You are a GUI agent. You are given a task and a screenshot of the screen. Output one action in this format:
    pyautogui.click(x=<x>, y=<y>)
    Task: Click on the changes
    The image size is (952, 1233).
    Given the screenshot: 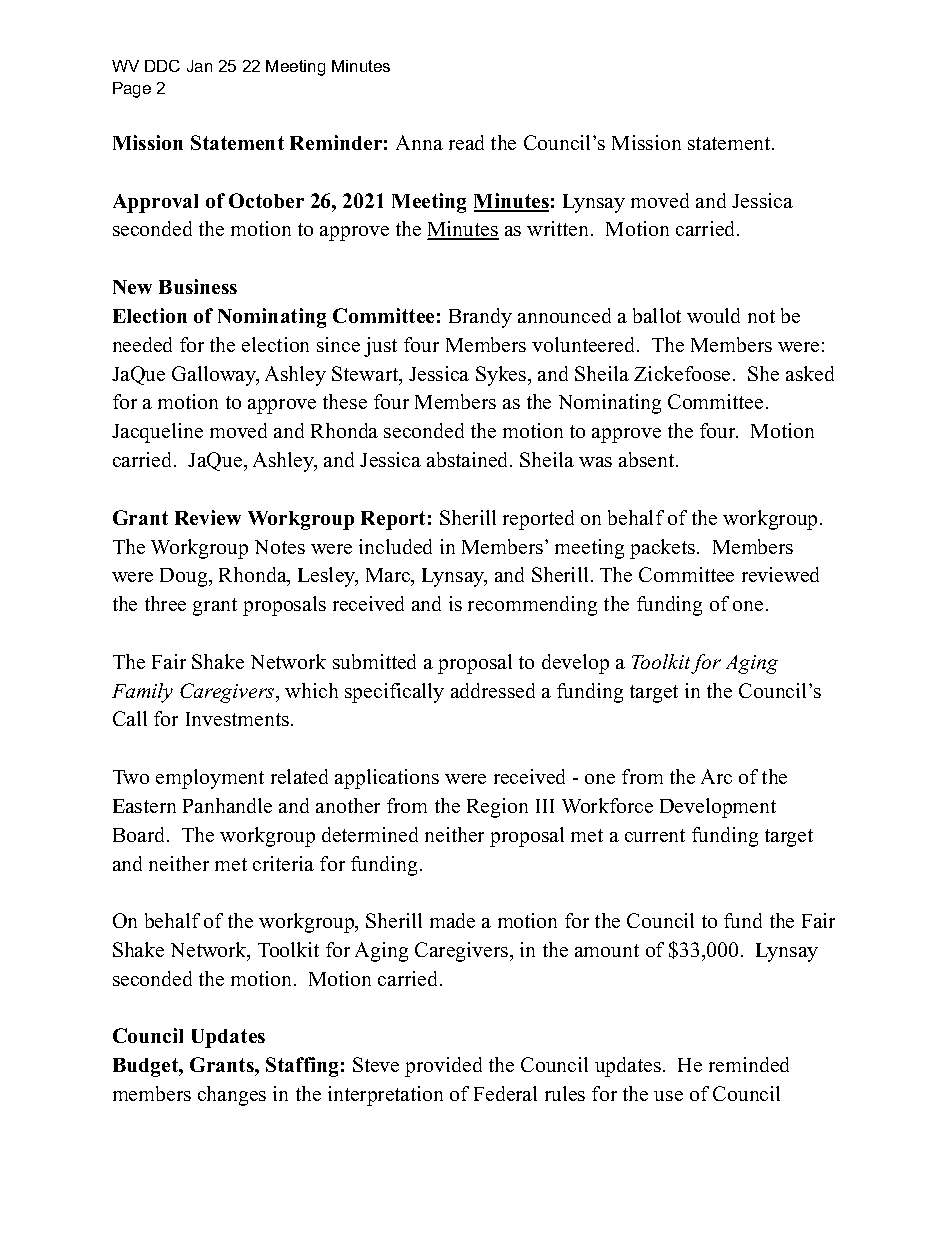 What is the action you would take?
    pyautogui.click(x=232, y=1096)
